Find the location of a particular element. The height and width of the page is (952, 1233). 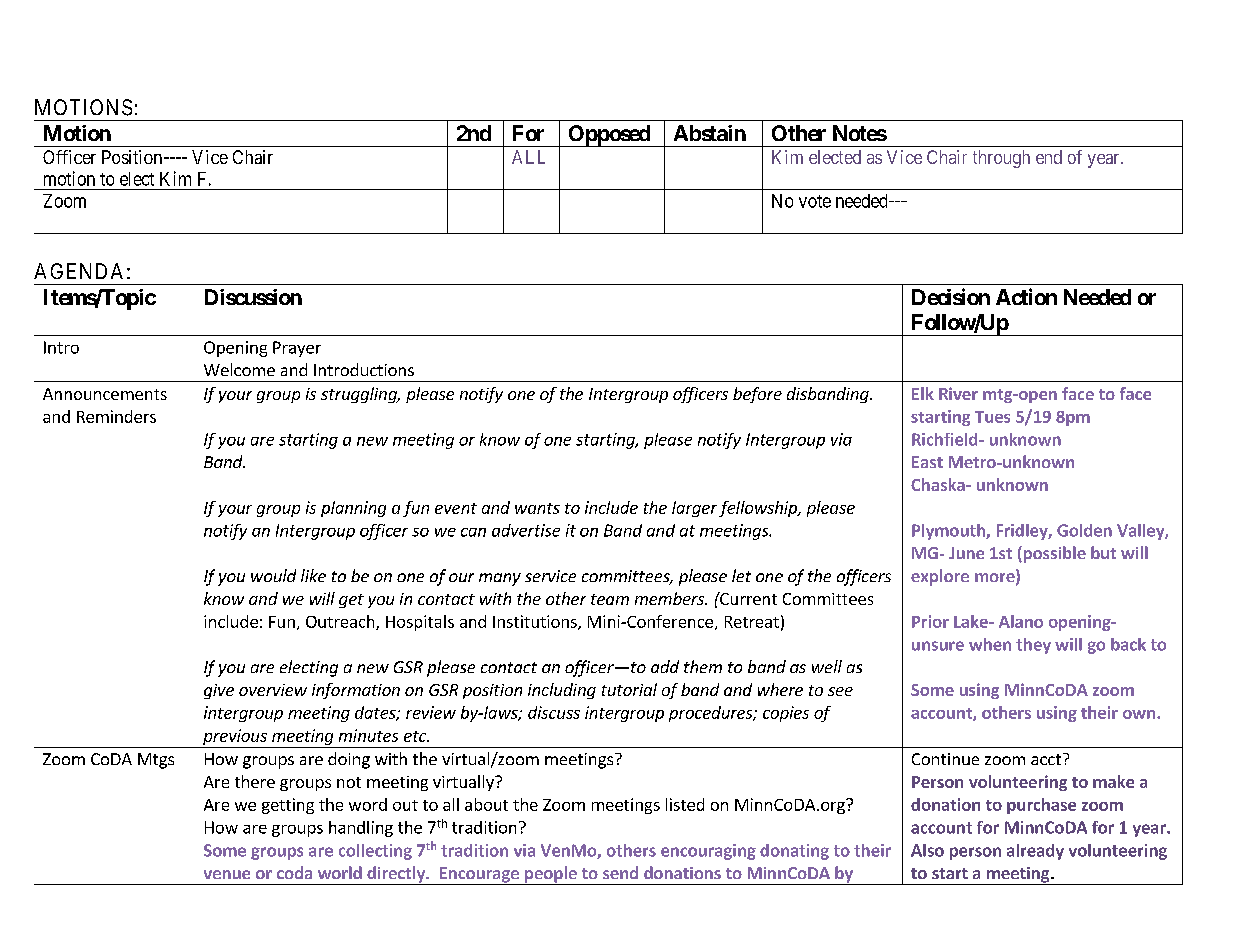

Opposed is located at coordinates (609, 136).
